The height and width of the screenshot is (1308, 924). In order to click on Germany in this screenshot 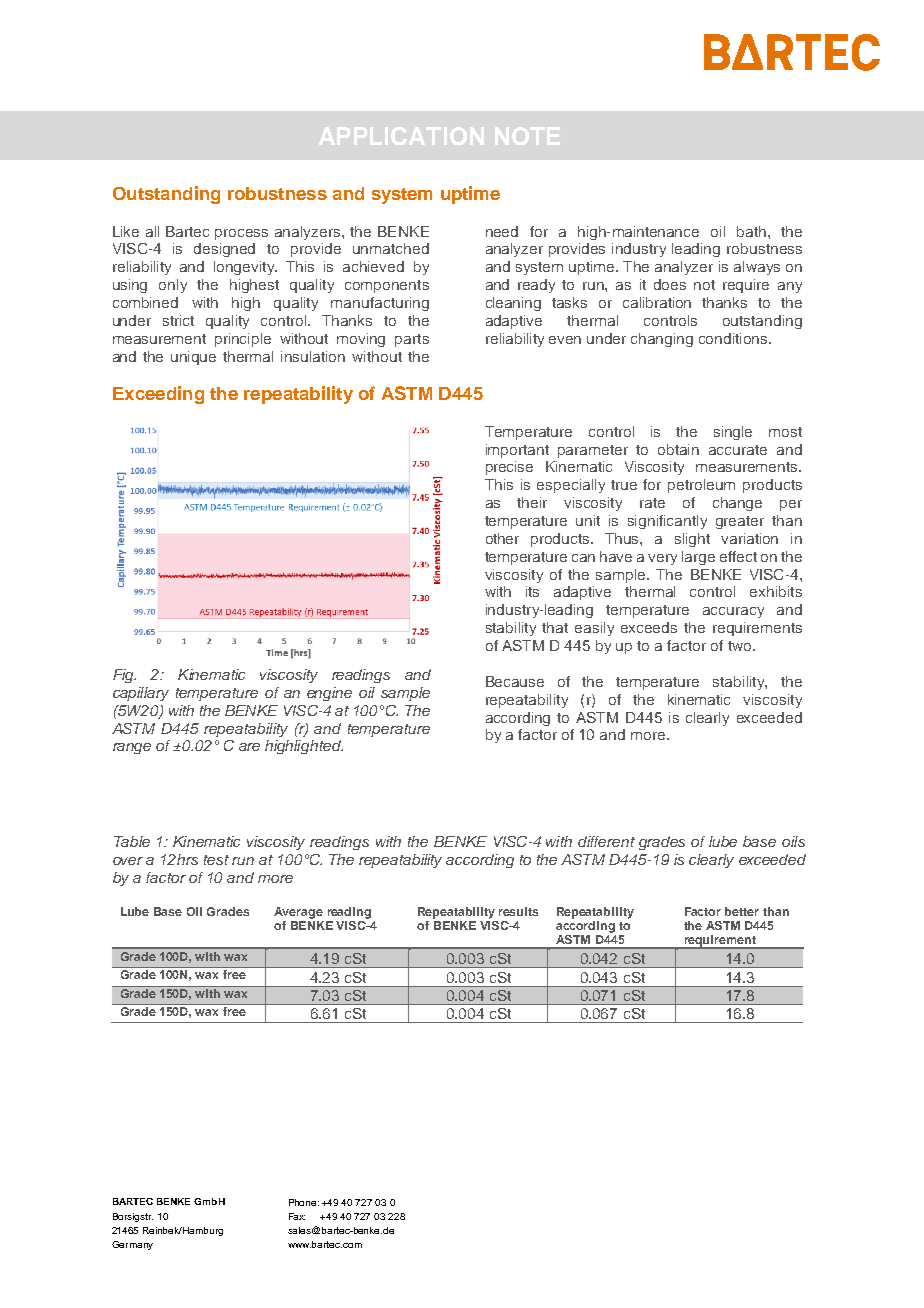, I will do `click(132, 1245)`.
